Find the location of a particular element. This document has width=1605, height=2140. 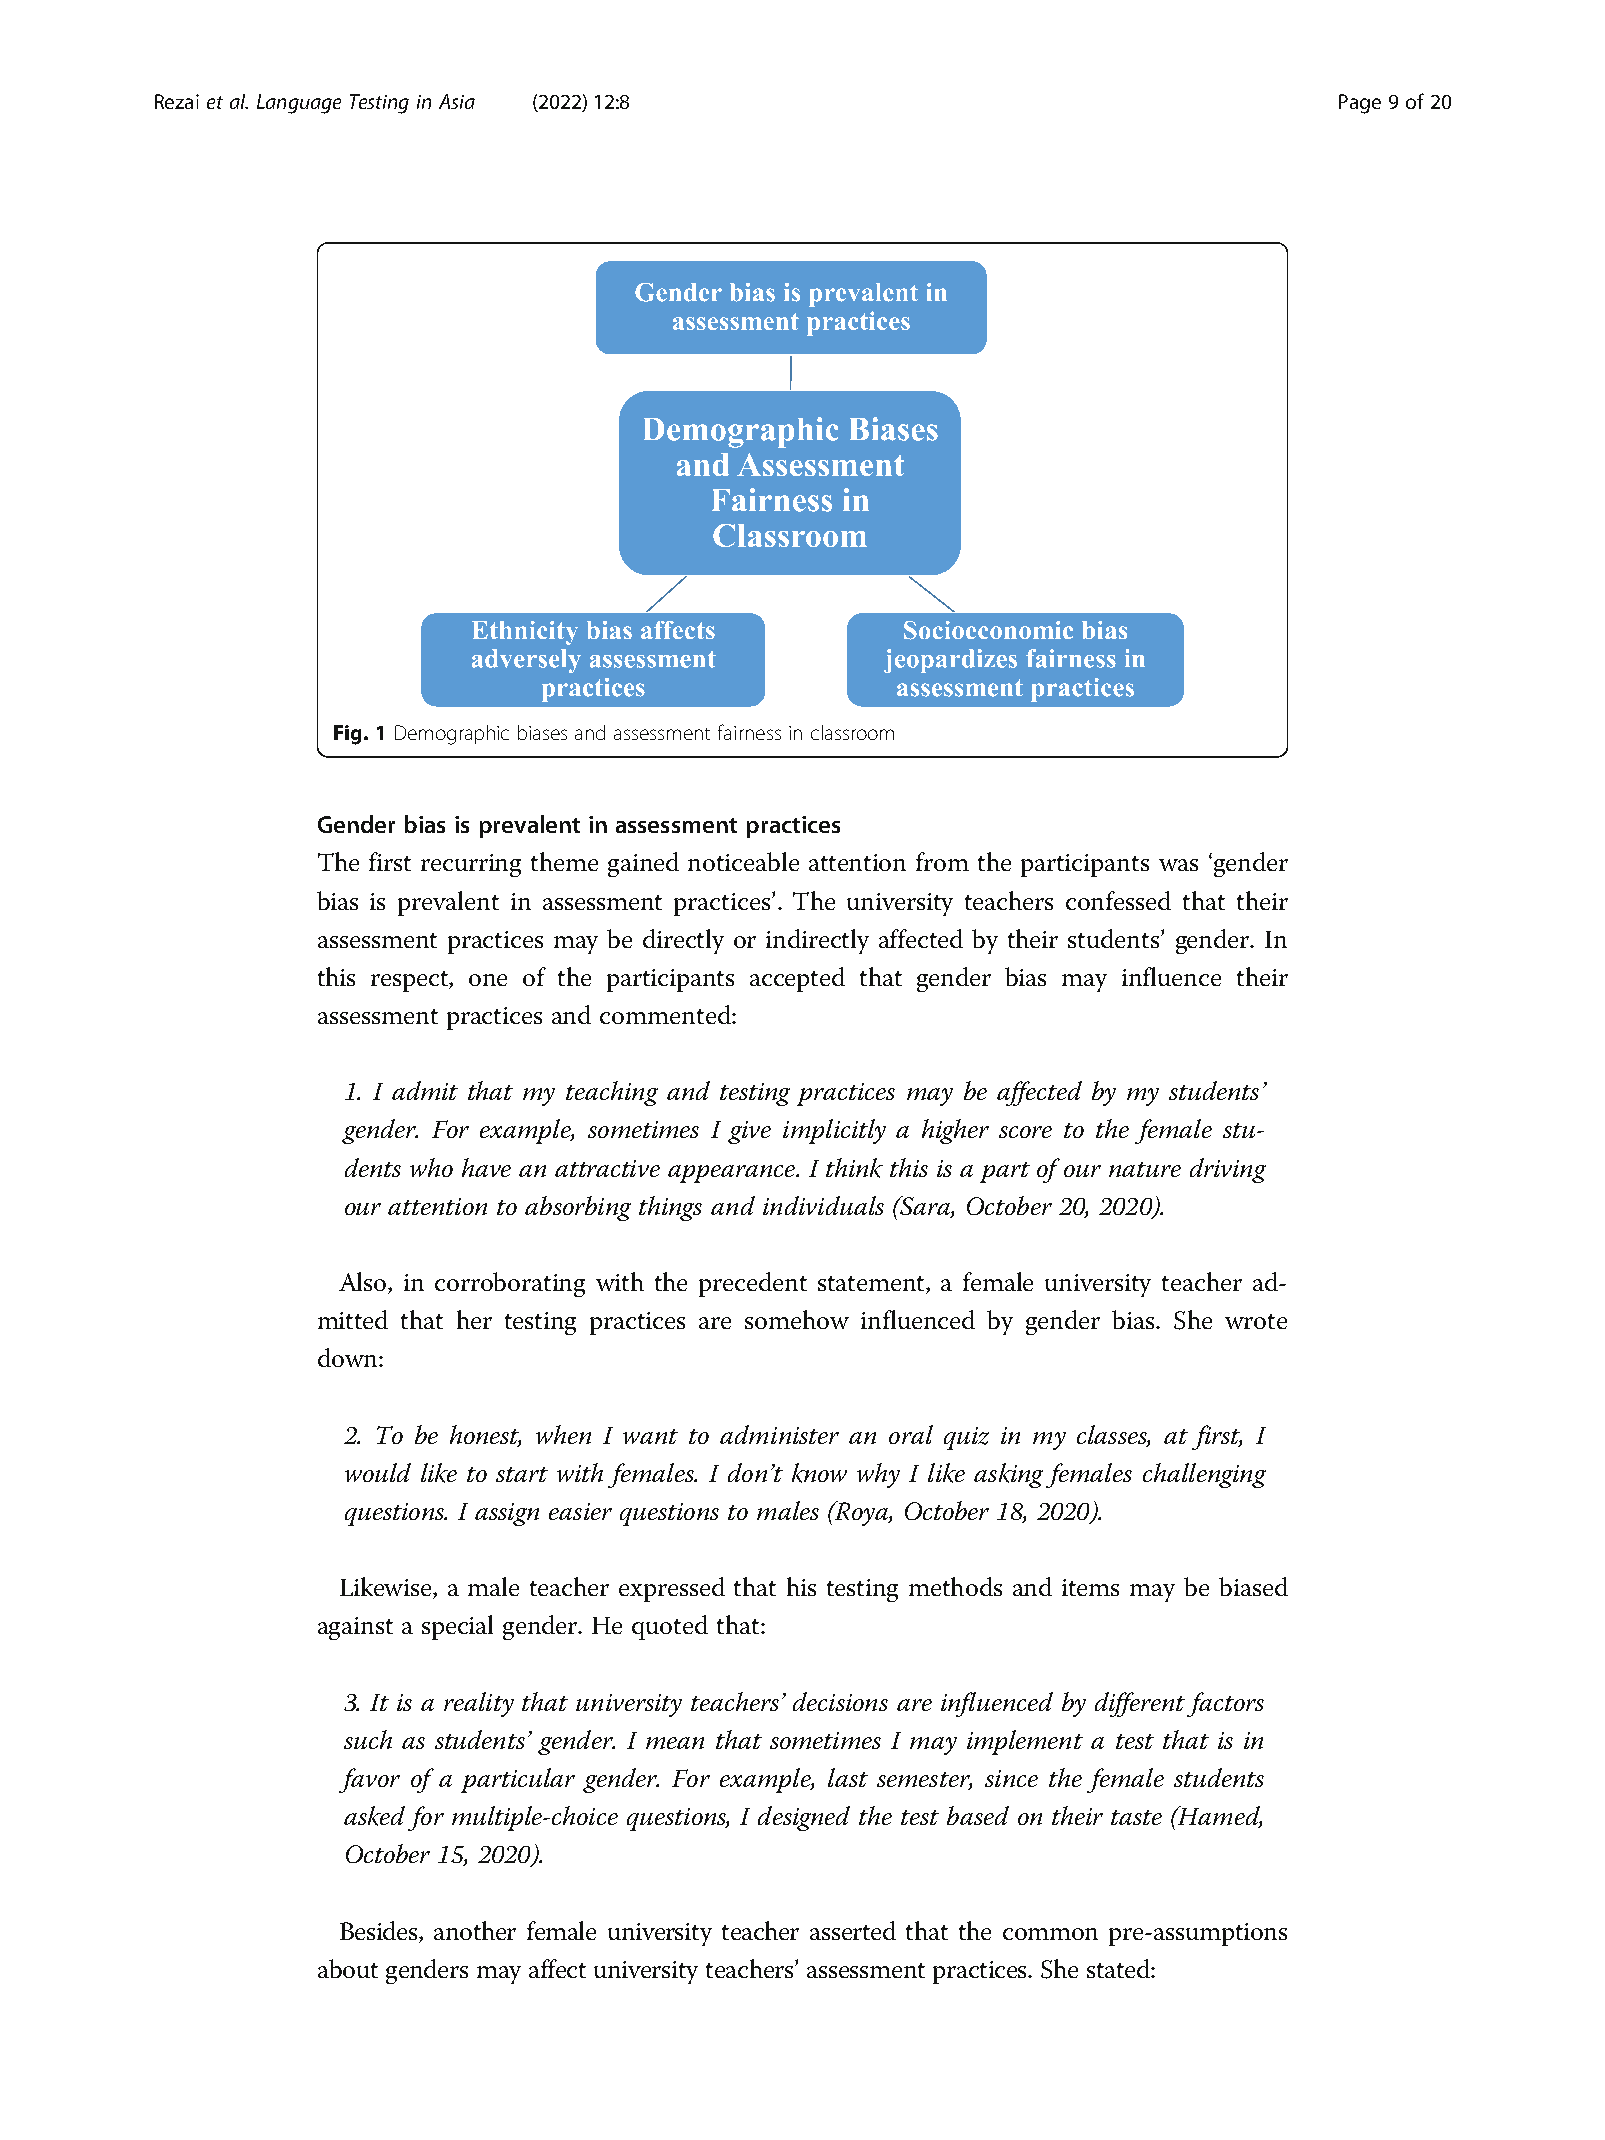

Asia is located at coordinates (457, 101).
